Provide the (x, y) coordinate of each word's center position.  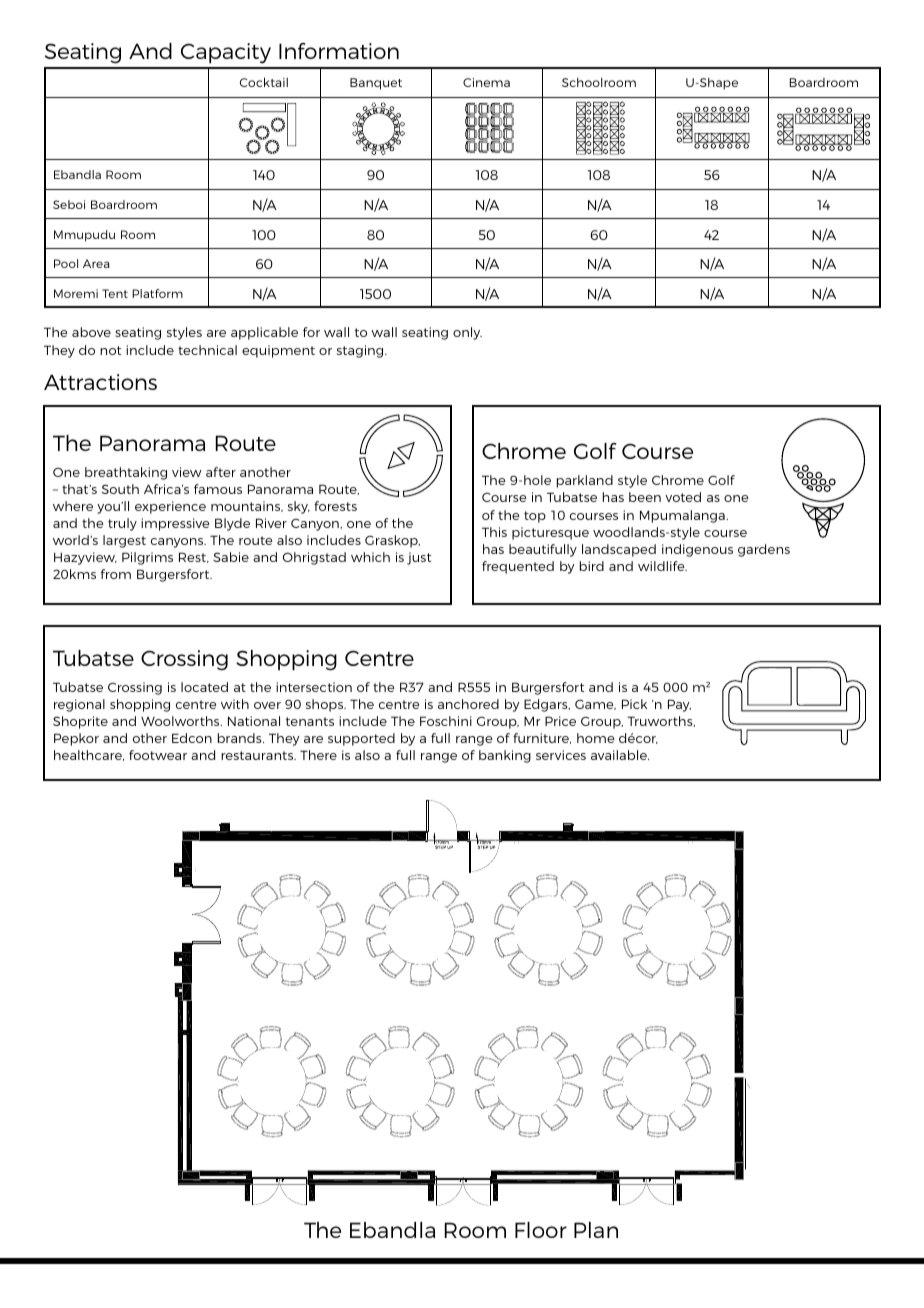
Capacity (226, 53)
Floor (541, 1230)
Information (339, 51)
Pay (679, 705)
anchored (468, 704)
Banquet (376, 84)
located (204, 687)
